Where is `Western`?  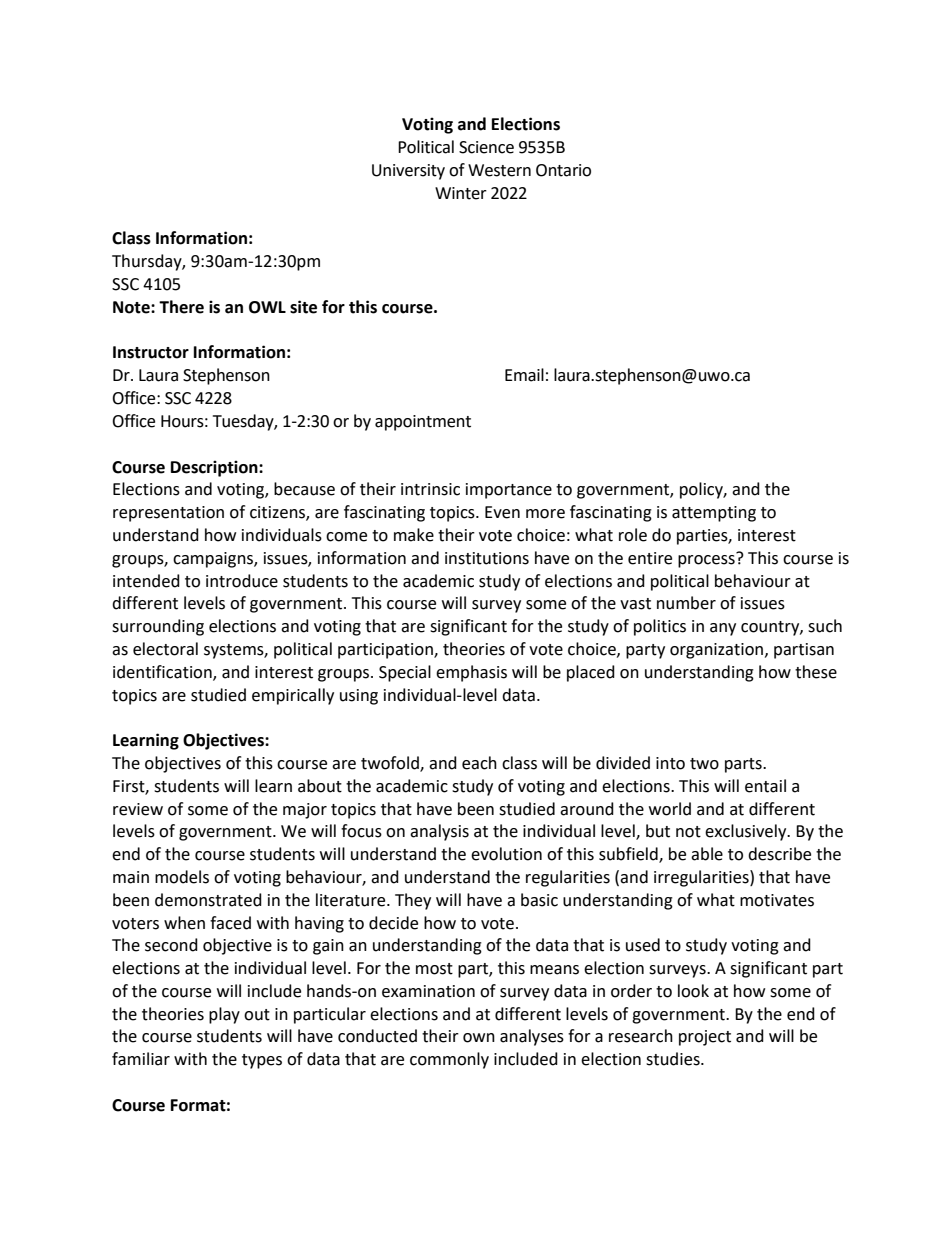
Western is located at coordinates (499, 170).
